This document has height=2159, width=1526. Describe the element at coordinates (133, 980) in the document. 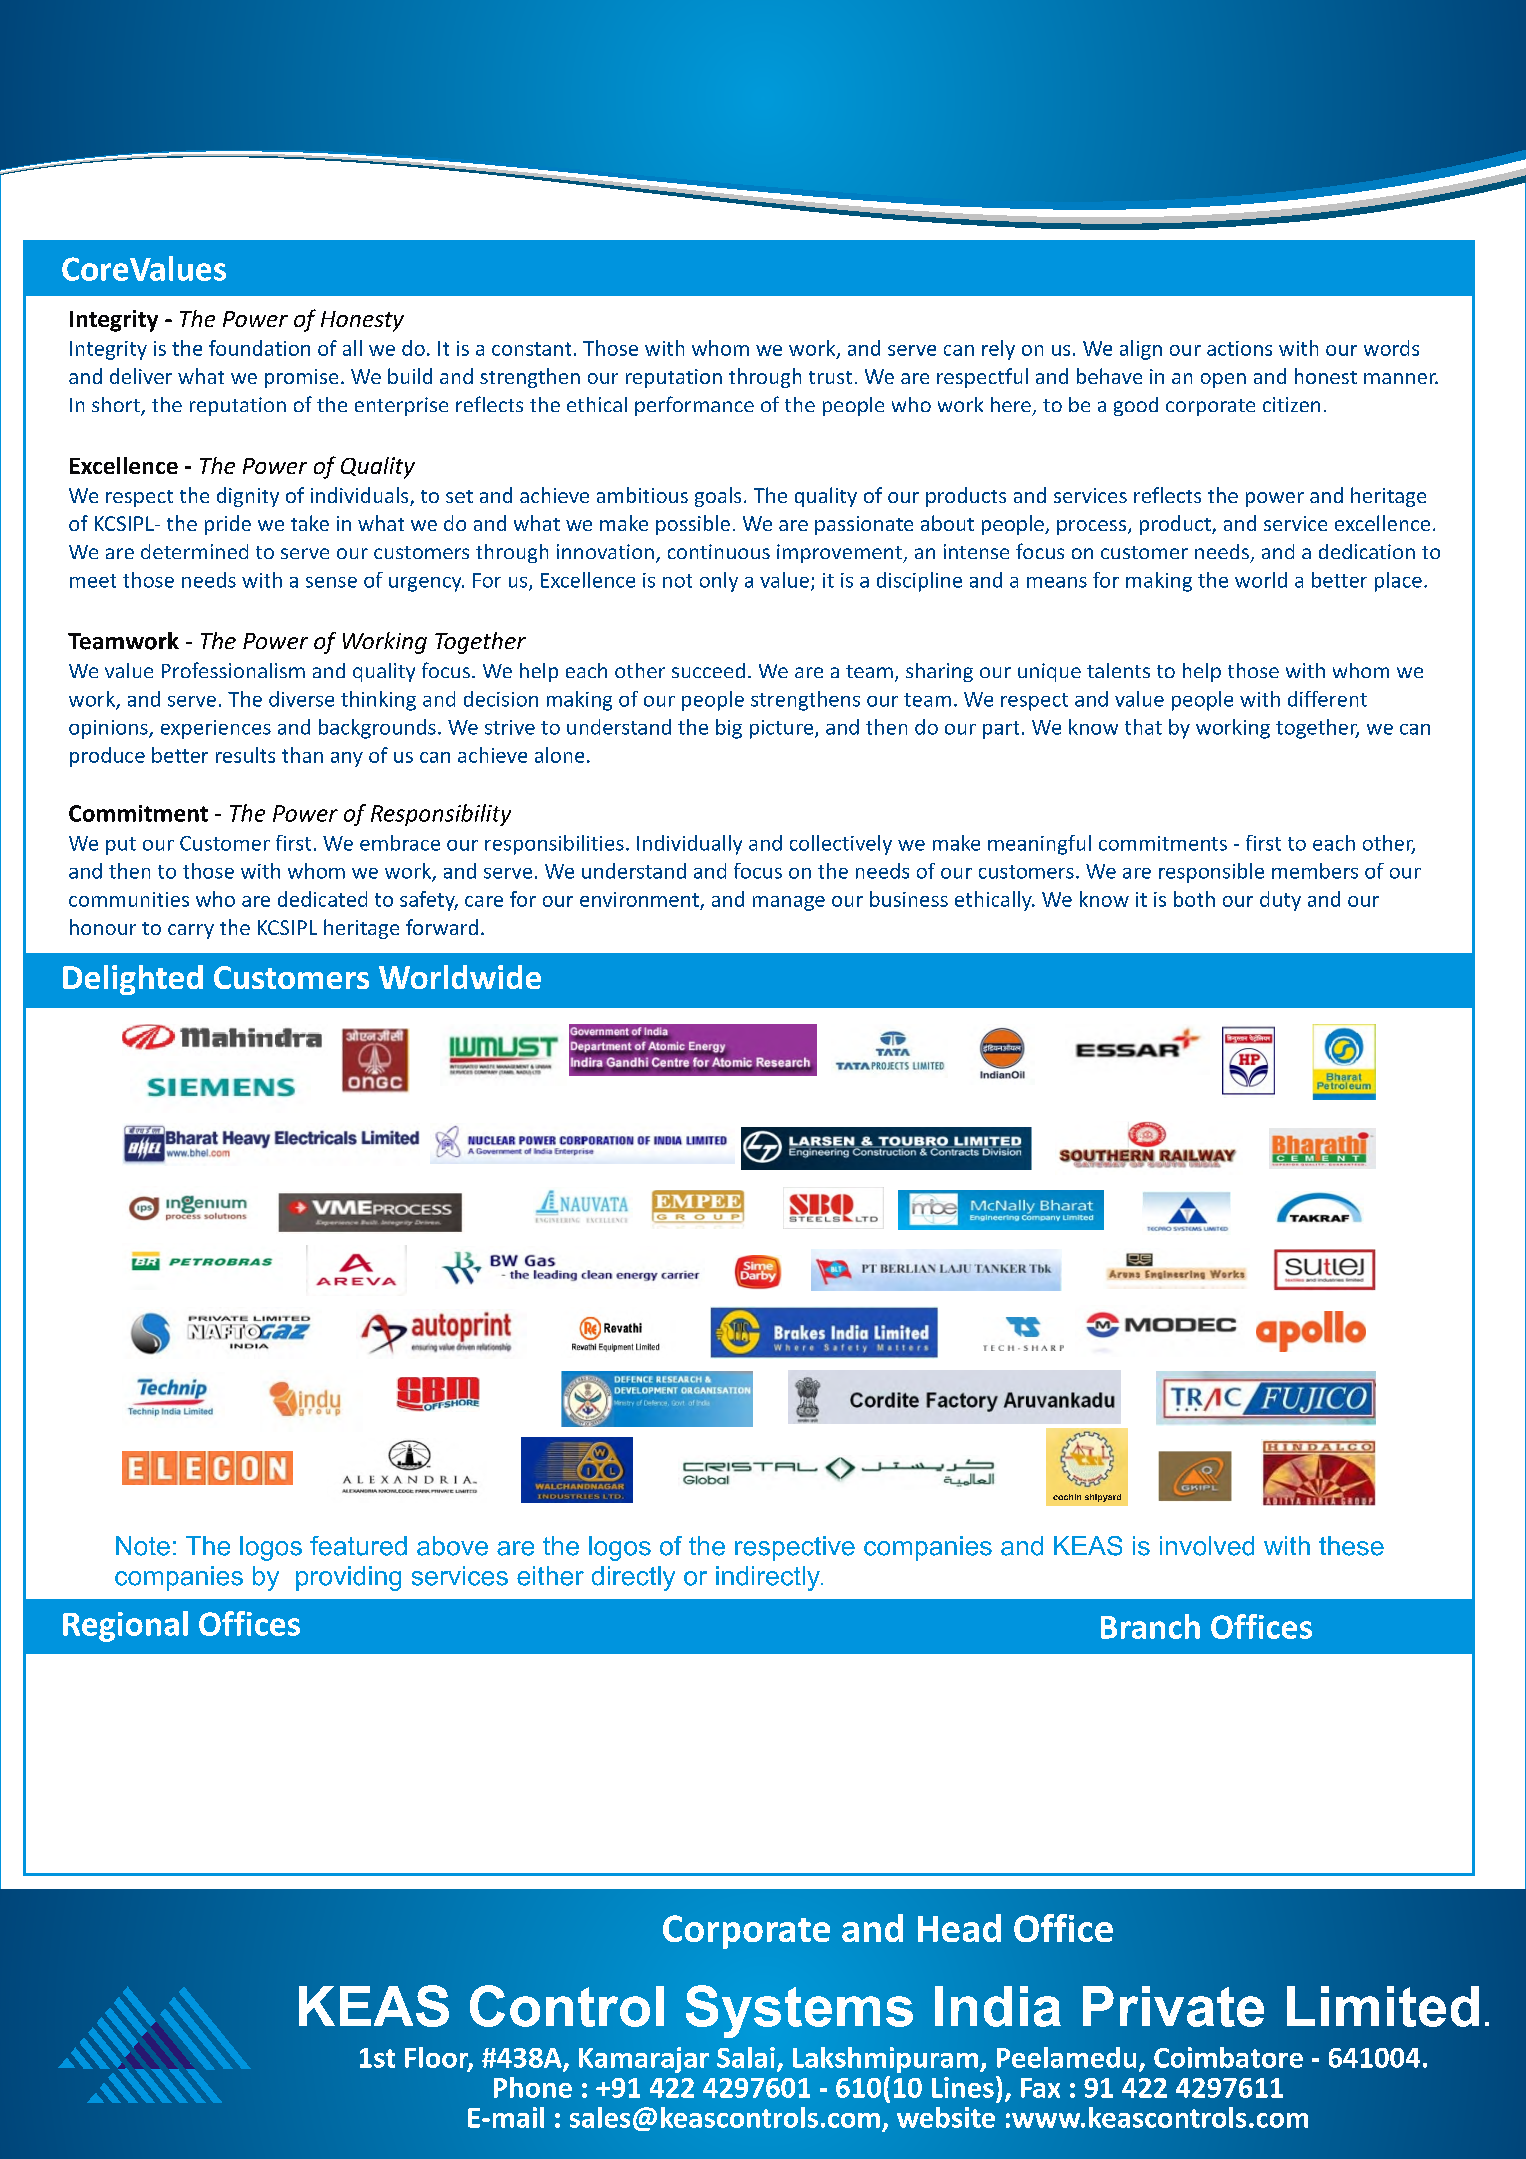

I see `Delighted` at that location.
